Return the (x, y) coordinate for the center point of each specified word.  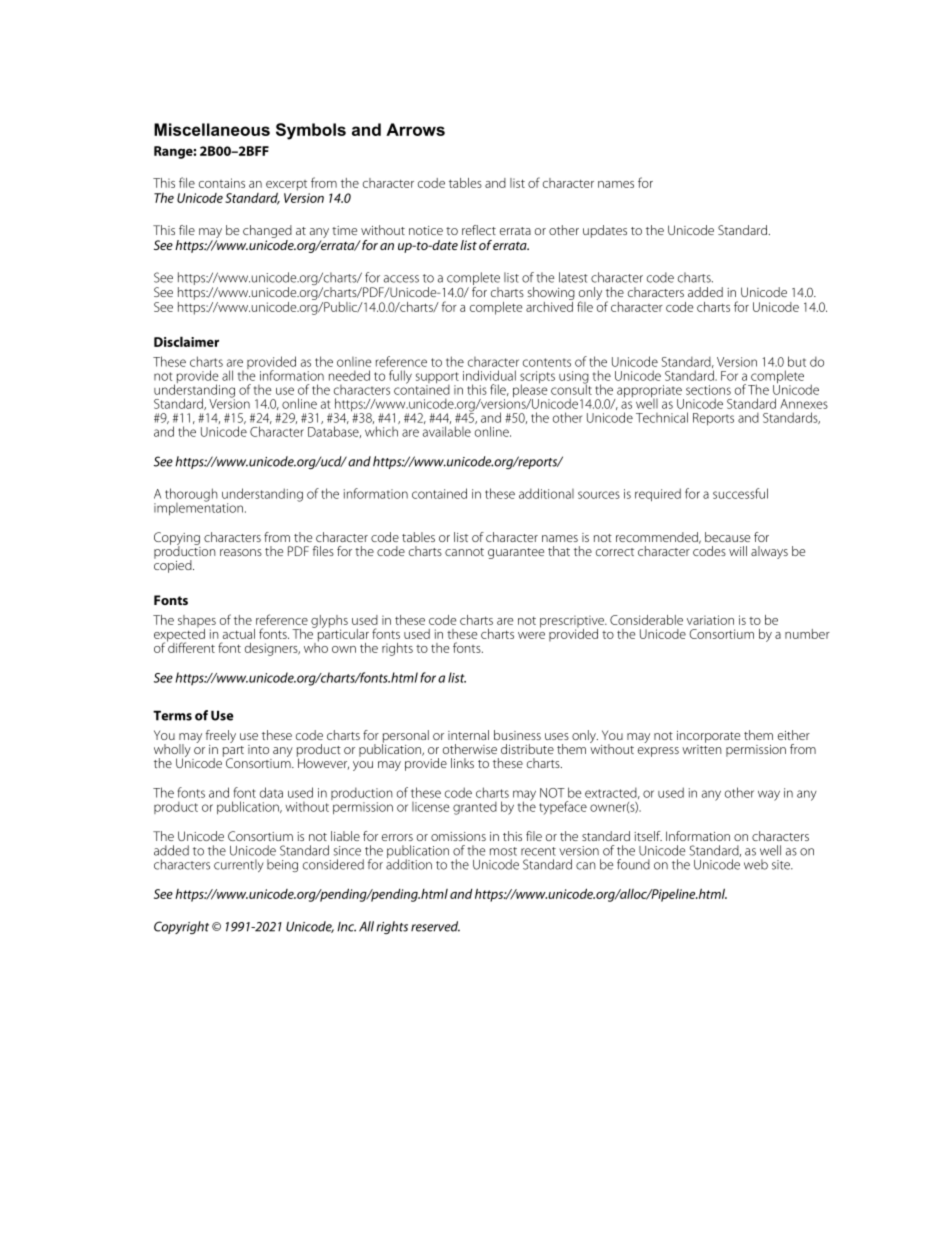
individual (489, 375)
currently (239, 865)
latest (573, 277)
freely (221, 738)
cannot (464, 552)
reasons (241, 552)
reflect (479, 230)
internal (468, 735)
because (727, 537)
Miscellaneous (212, 129)
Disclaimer (186, 341)
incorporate (708, 737)
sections (708, 390)
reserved (435, 926)
